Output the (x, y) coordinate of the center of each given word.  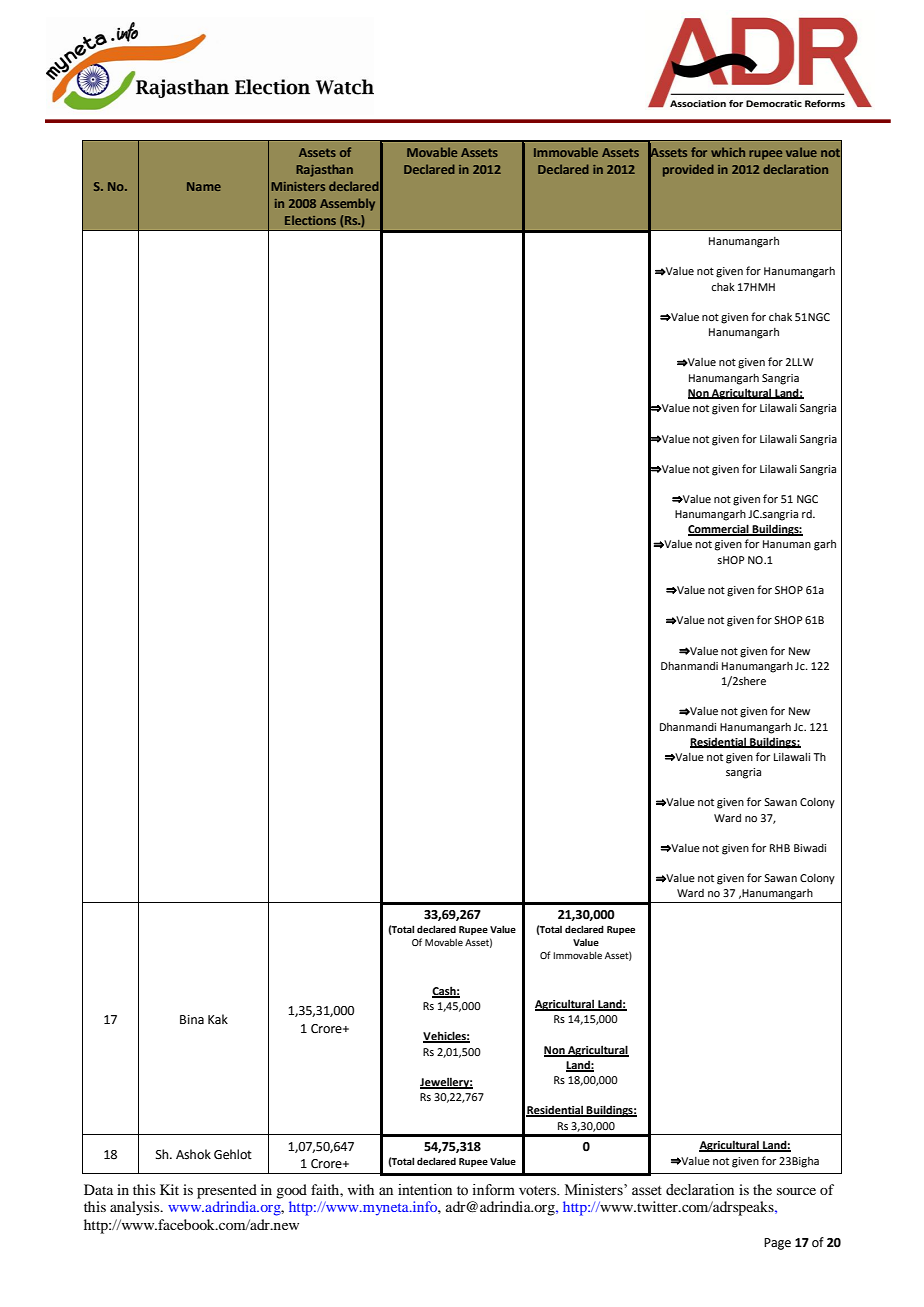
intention (425, 1190)
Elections (310, 220)
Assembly (347, 204)
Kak (218, 1019)
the (762, 1189)
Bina (192, 1020)
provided (688, 170)
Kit (169, 1189)
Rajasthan (324, 170)
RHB (780, 848)
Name (204, 186)
